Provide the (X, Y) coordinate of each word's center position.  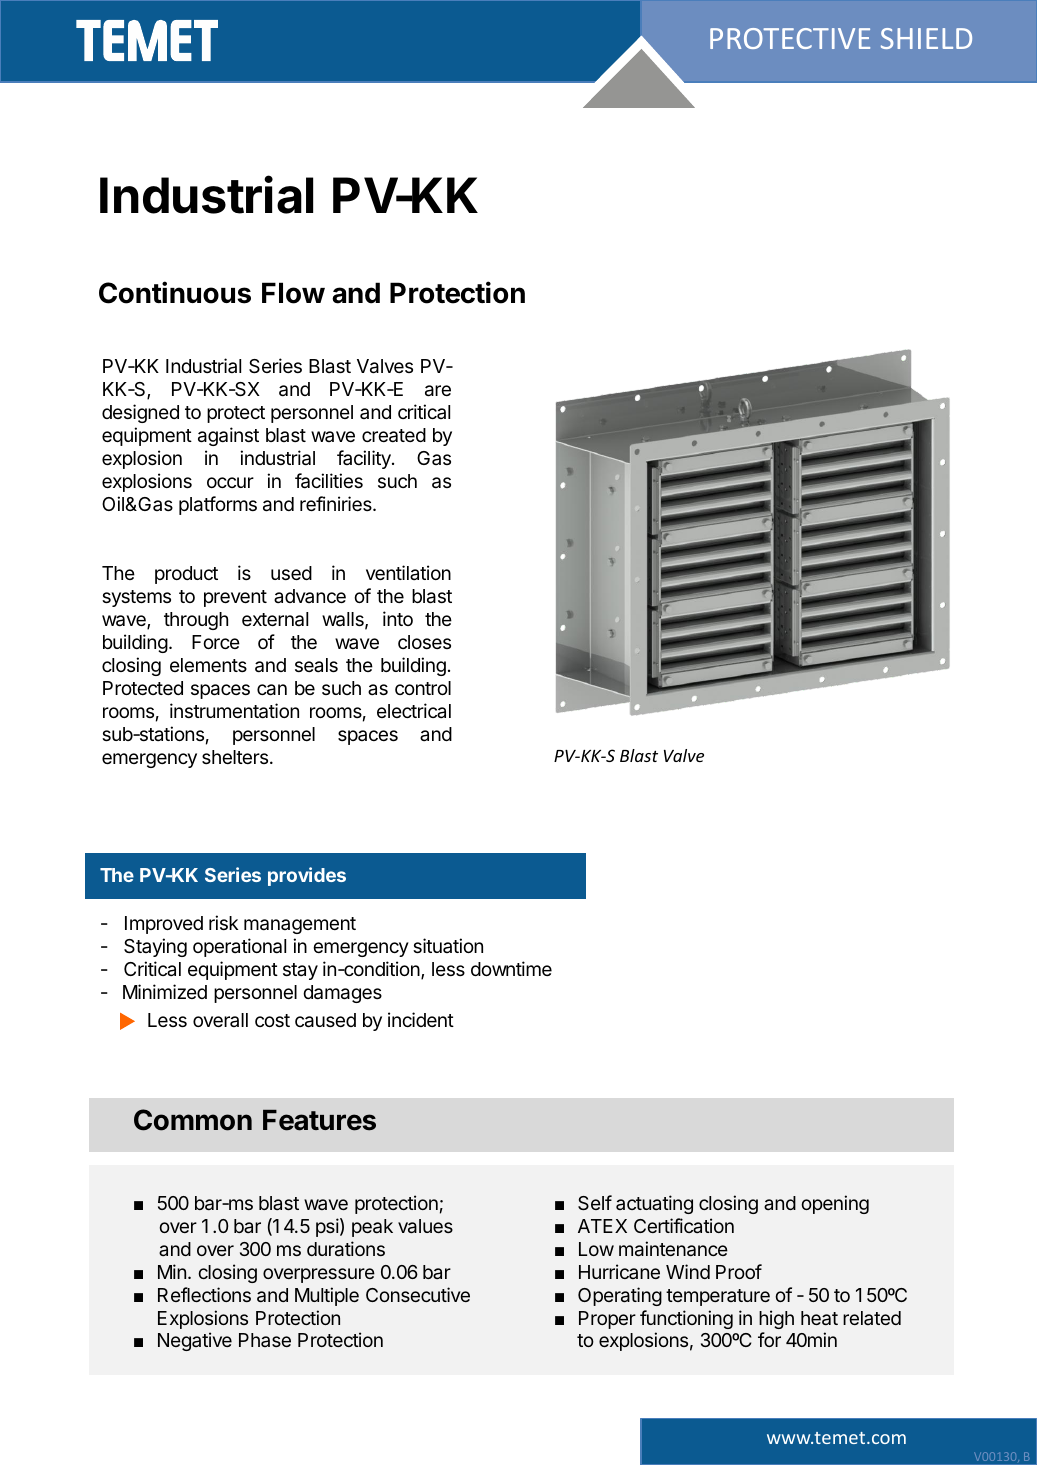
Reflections (204, 1294)
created (394, 435)
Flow (293, 293)
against (228, 436)
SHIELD (926, 38)
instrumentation (234, 711)
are (438, 391)
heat (819, 1318)
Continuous (175, 292)
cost (272, 1020)
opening (835, 1204)
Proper (607, 1320)
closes (424, 642)
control (423, 688)
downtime (511, 968)
